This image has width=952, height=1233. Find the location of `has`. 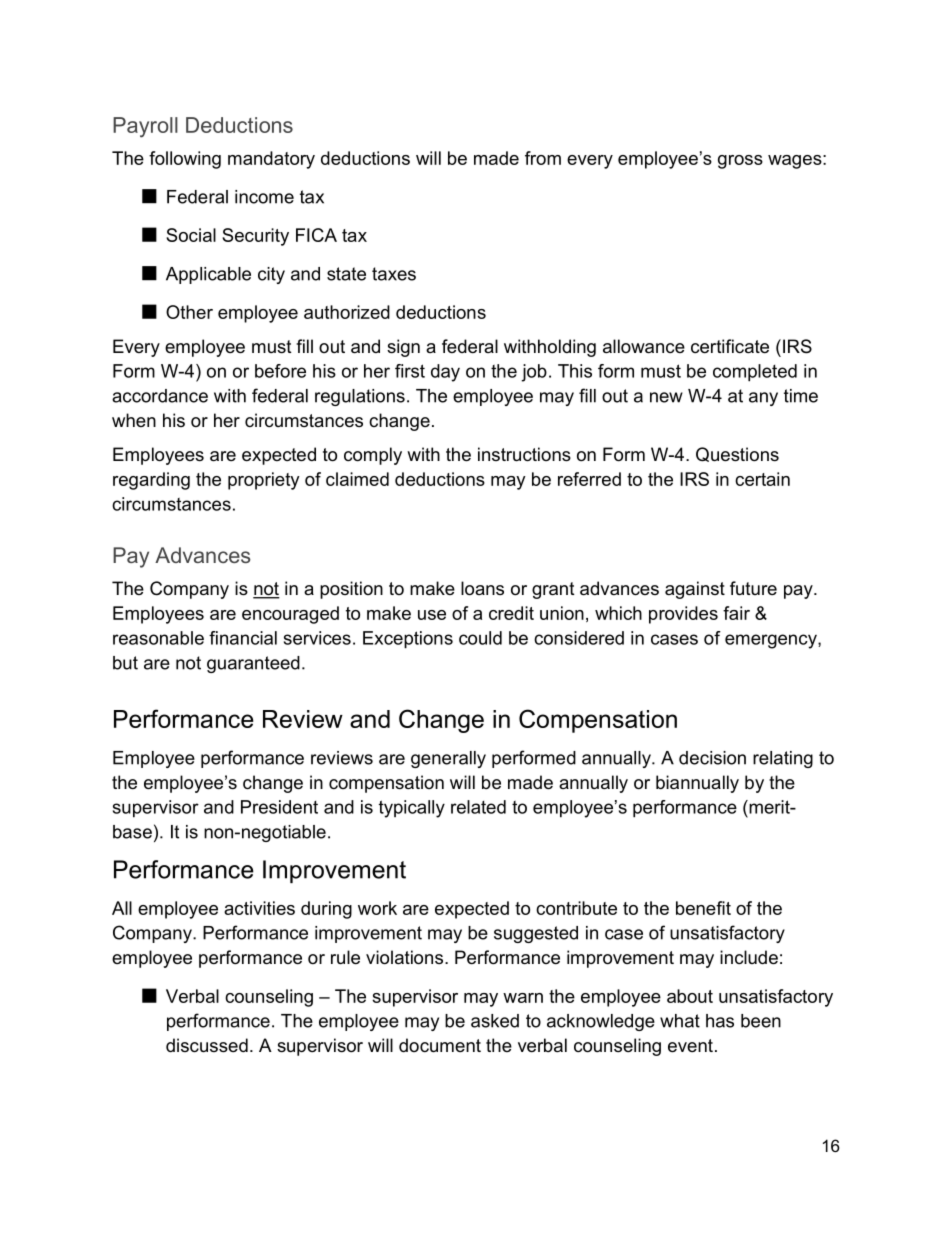

has is located at coordinates (720, 1021).
